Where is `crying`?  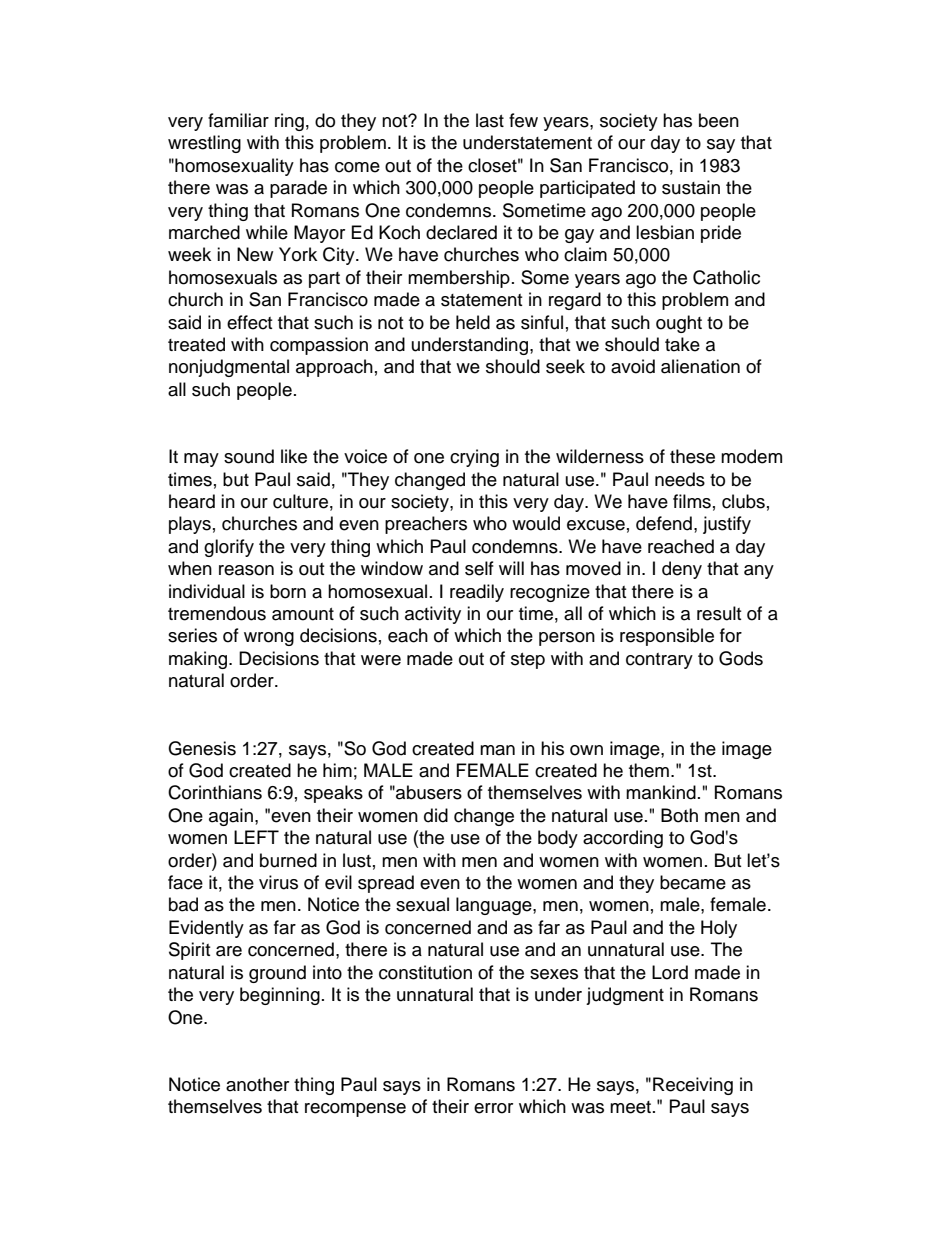 crying is located at coordinates (474, 458).
